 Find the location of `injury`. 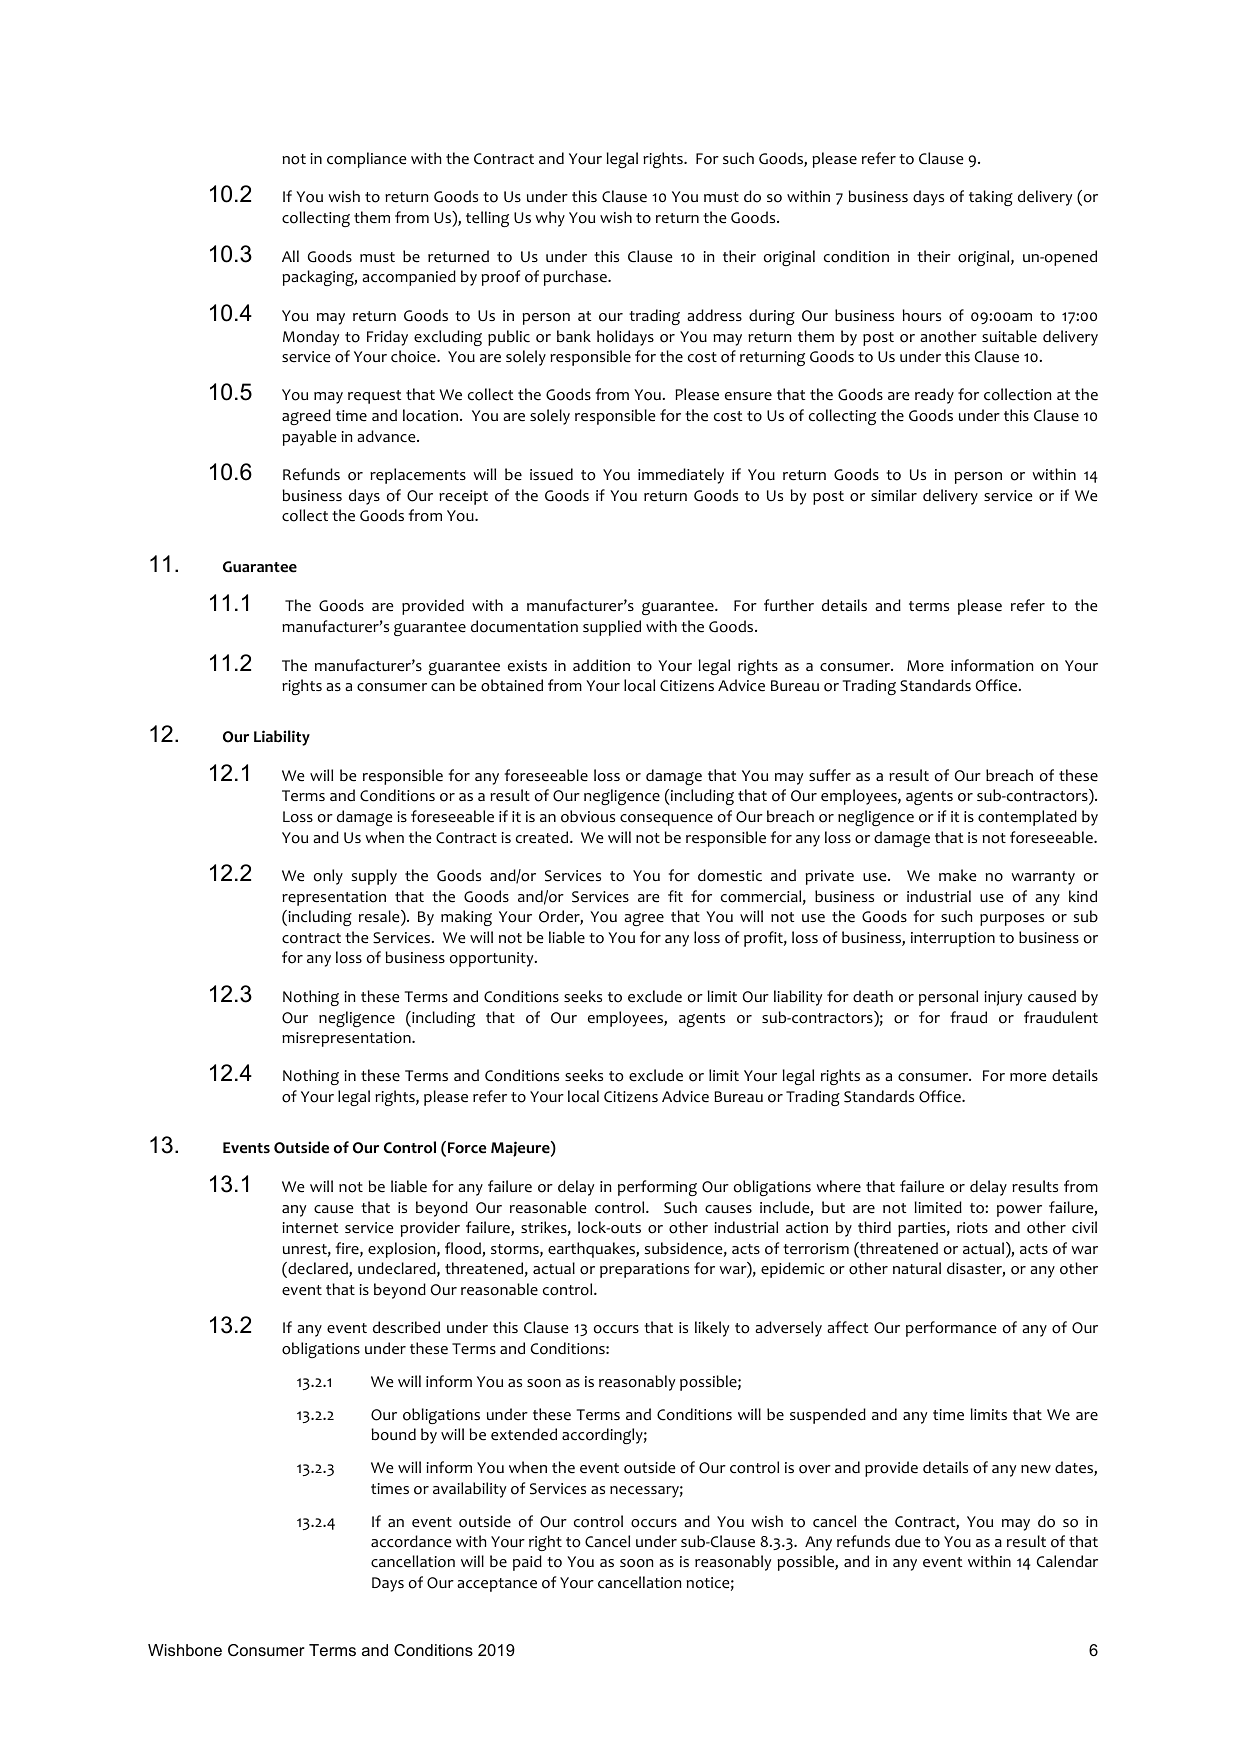

injury is located at coordinates (1003, 998).
